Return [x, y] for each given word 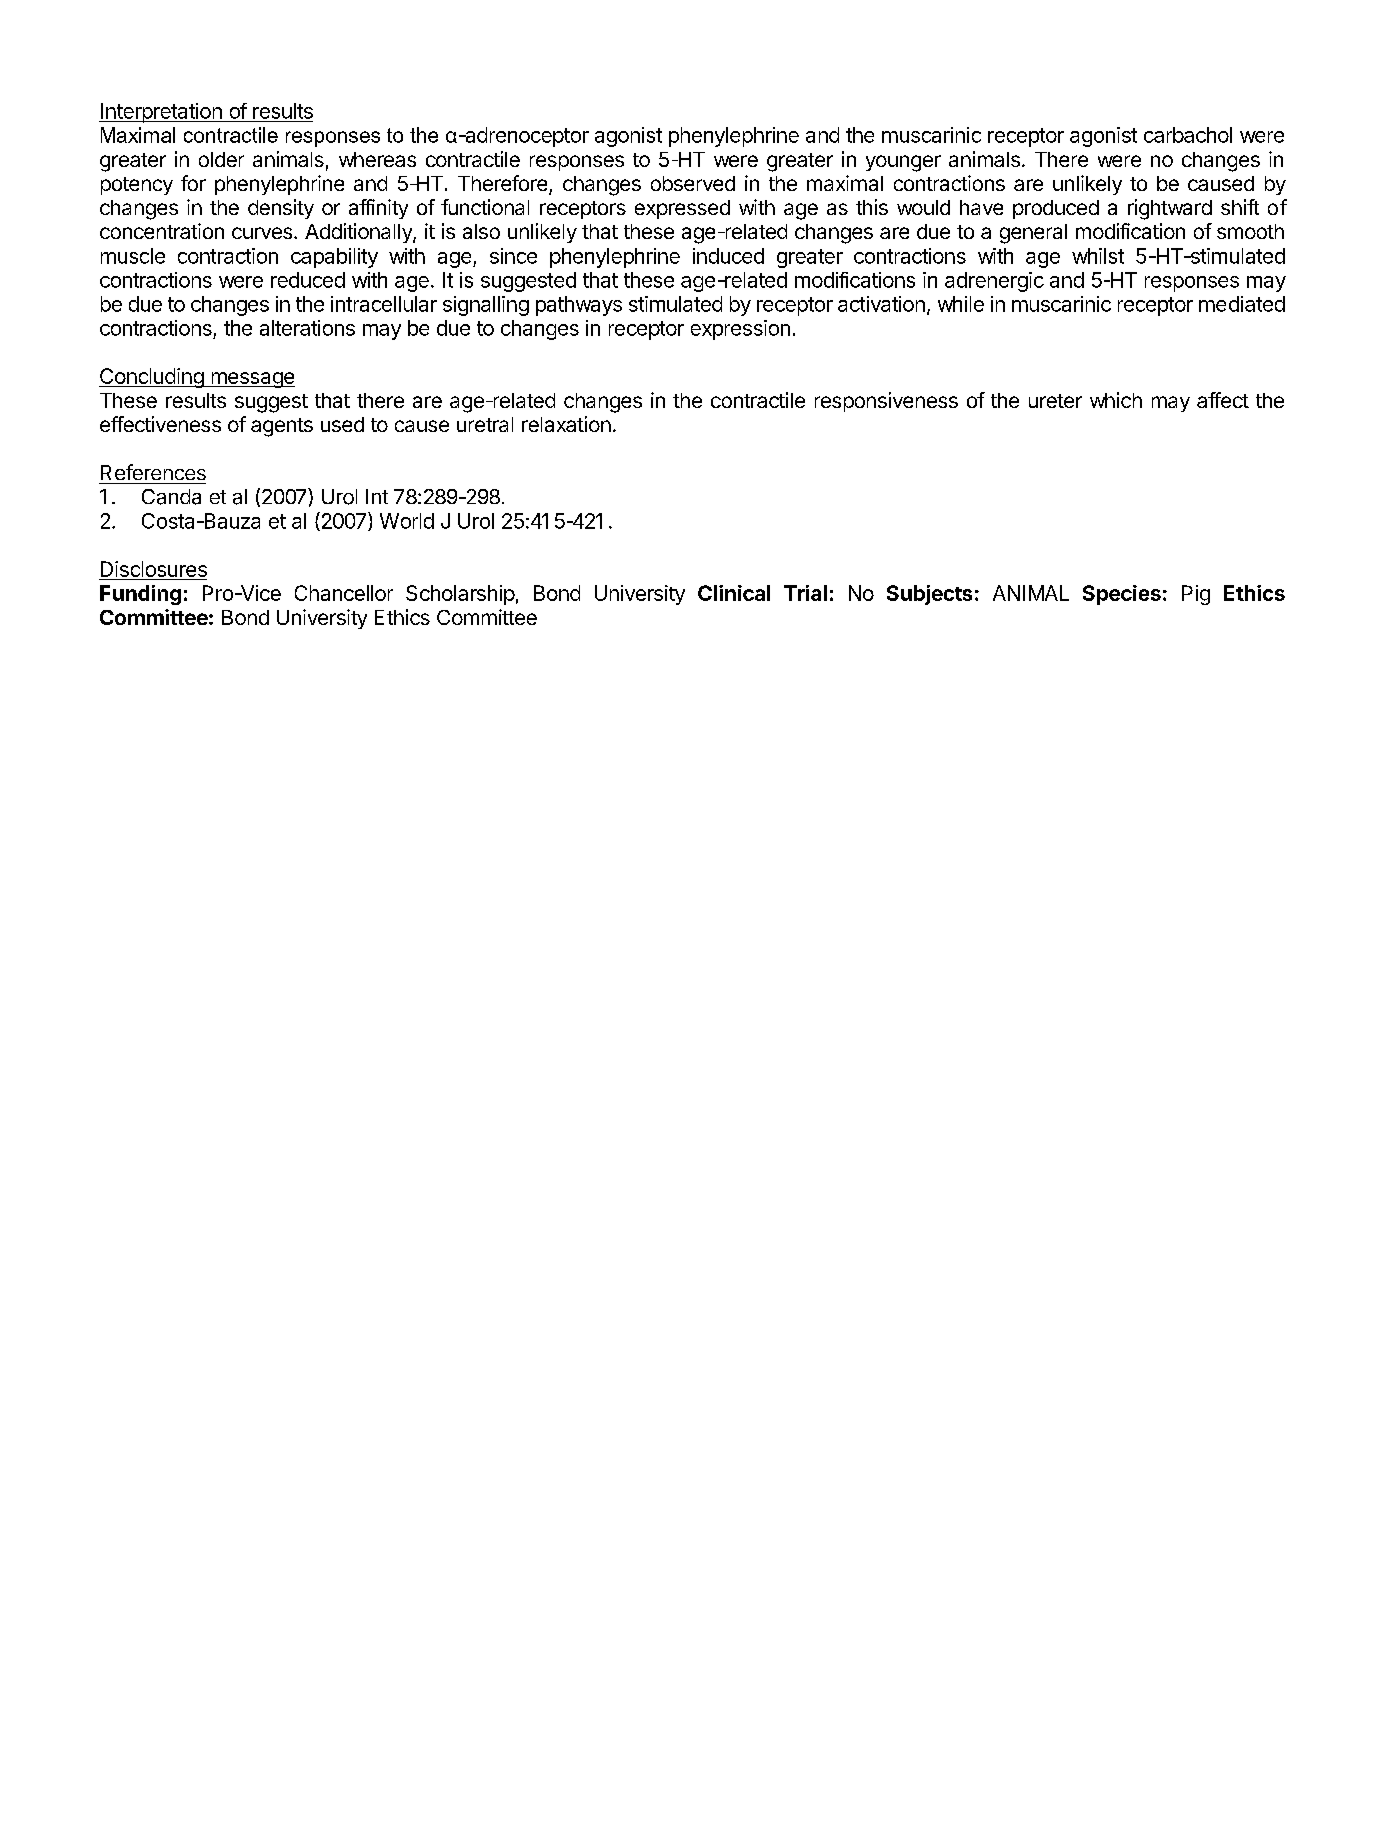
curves [262, 233]
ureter [1055, 401]
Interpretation [161, 113]
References [153, 472]
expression [740, 330]
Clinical [734, 593]
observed [693, 183]
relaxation [566, 424]
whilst [1098, 256]
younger [903, 163]
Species [1122, 595]
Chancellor [344, 593]
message [252, 380]
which [1116, 400]
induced [728, 256]
